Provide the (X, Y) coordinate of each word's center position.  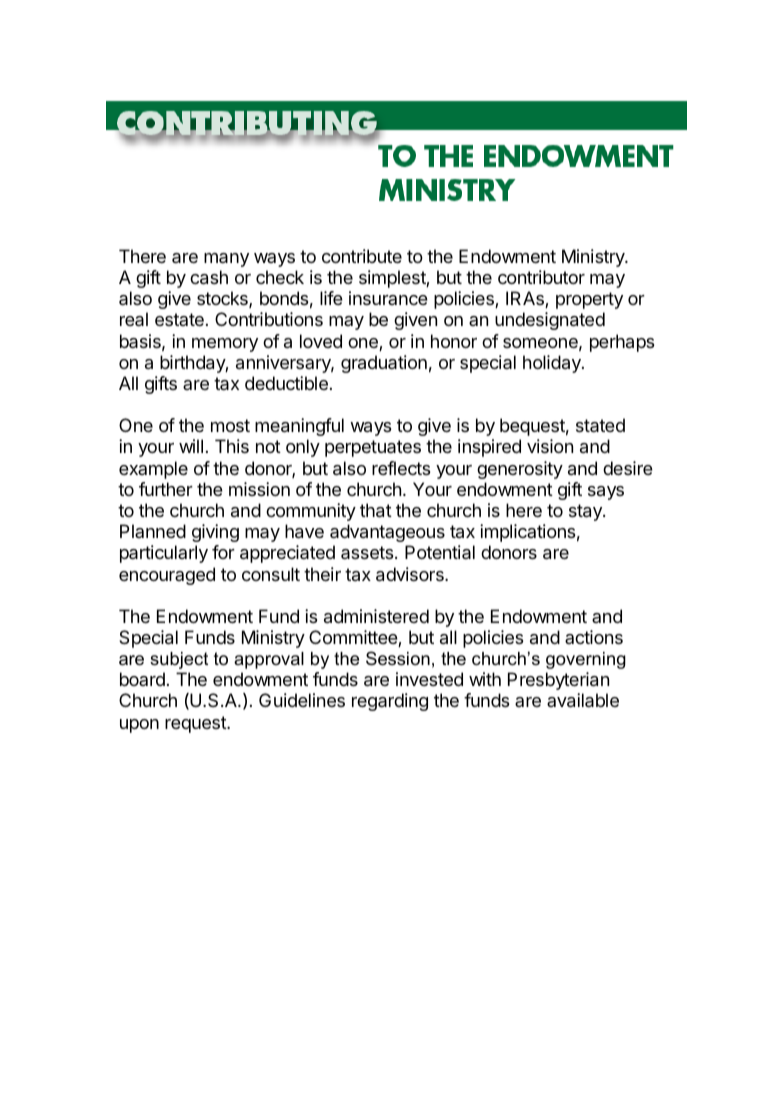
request (196, 724)
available (583, 700)
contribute (362, 256)
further (166, 489)
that (376, 510)
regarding (390, 702)
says (606, 493)
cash (209, 277)
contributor (541, 277)
